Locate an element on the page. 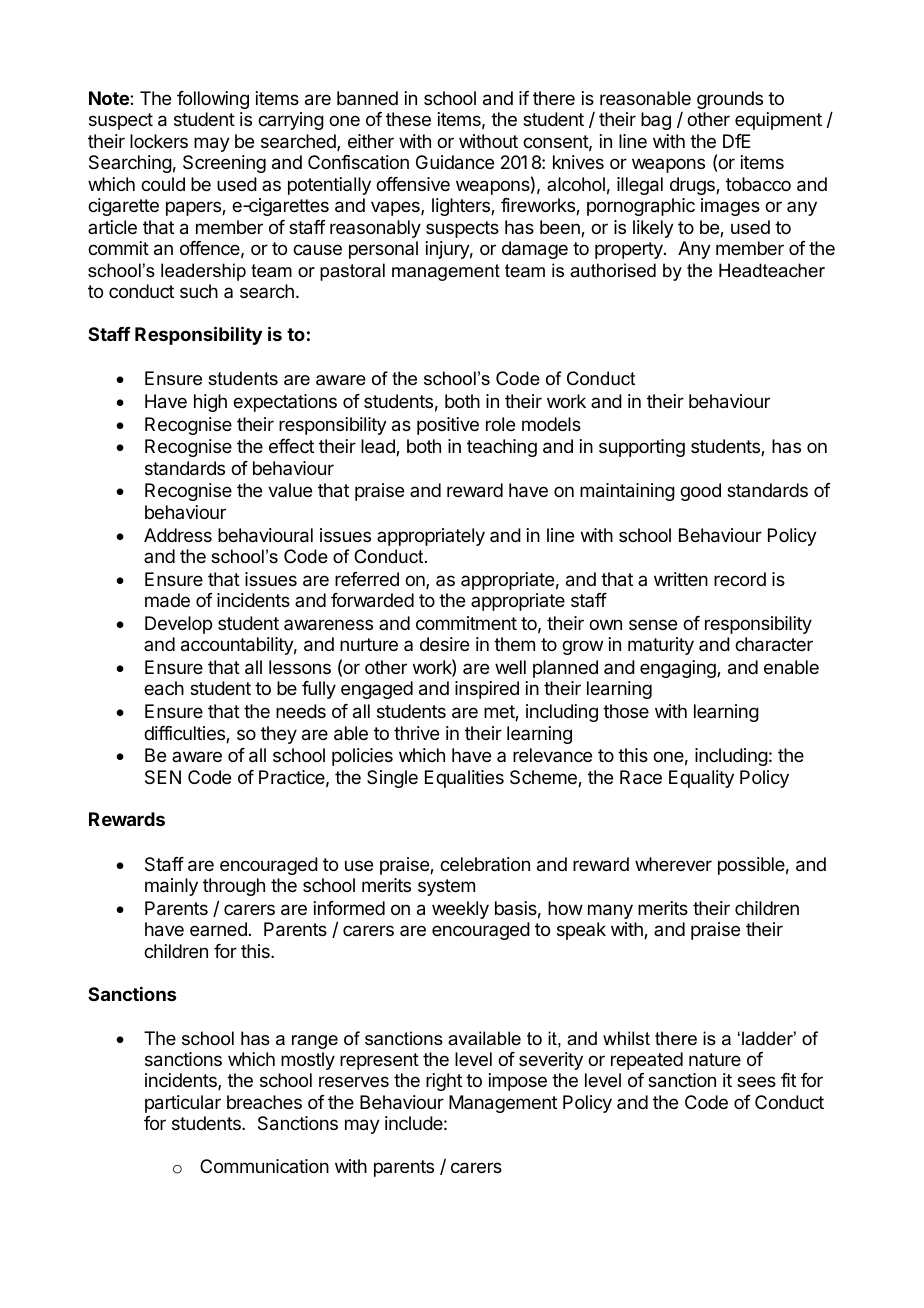  desire is located at coordinates (444, 644).
